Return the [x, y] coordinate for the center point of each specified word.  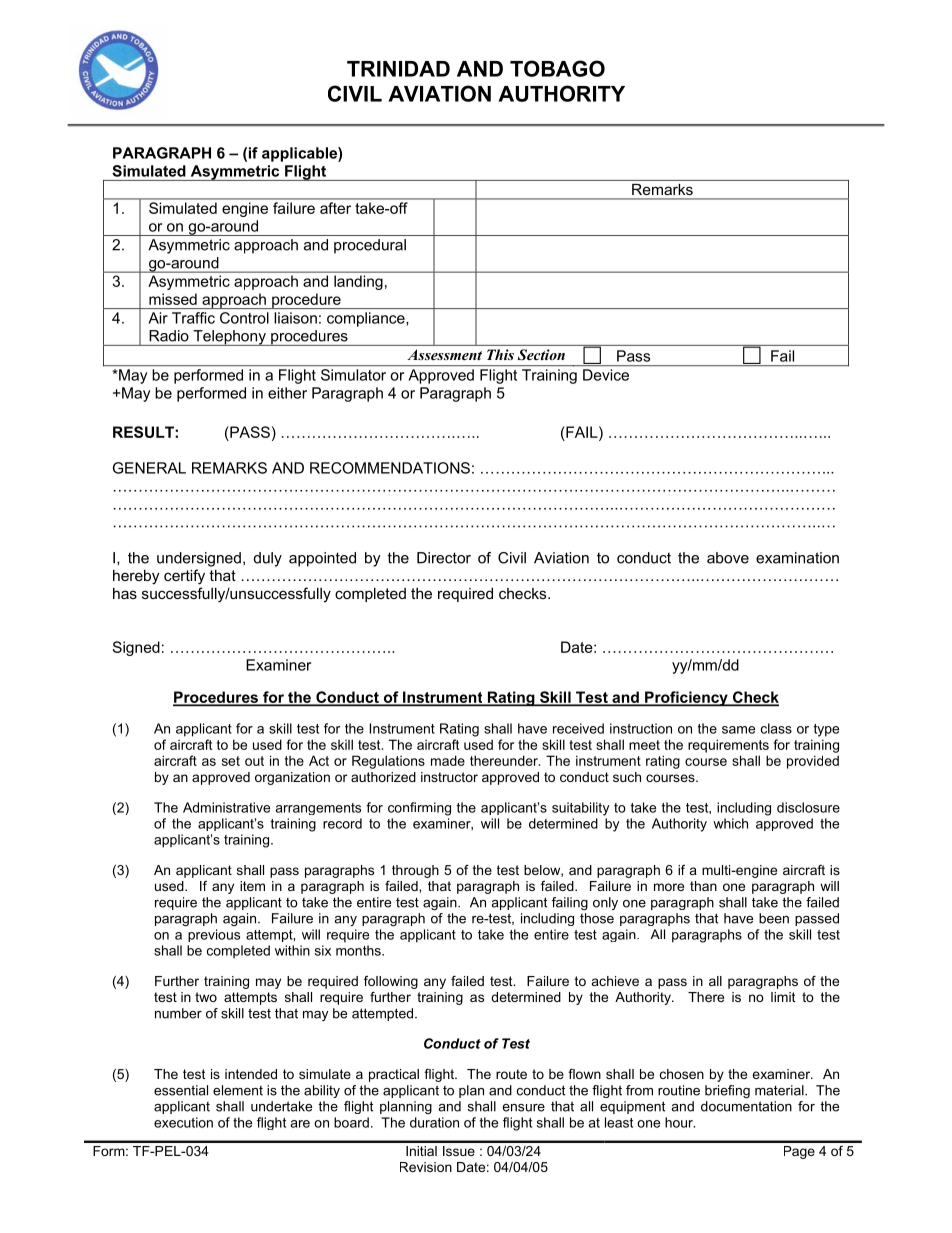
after [335, 208]
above [728, 558]
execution [183, 1122]
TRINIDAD [398, 69]
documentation [746, 1106]
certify [184, 577]
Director [444, 558]
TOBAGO [557, 68]
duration [434, 1122]
